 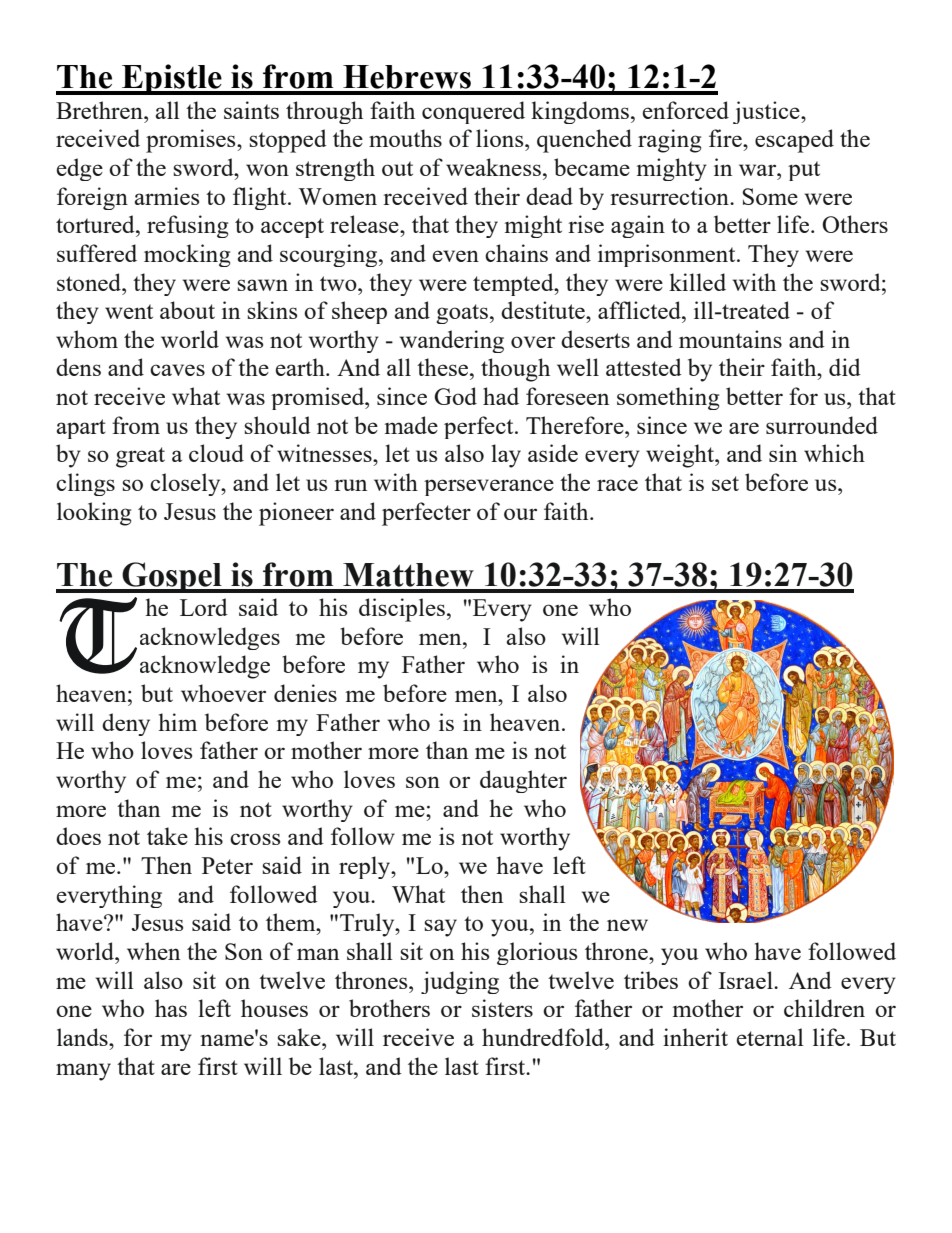 What do you see at coordinates (767, 112) in the page?
I see `justice` at bounding box center [767, 112].
